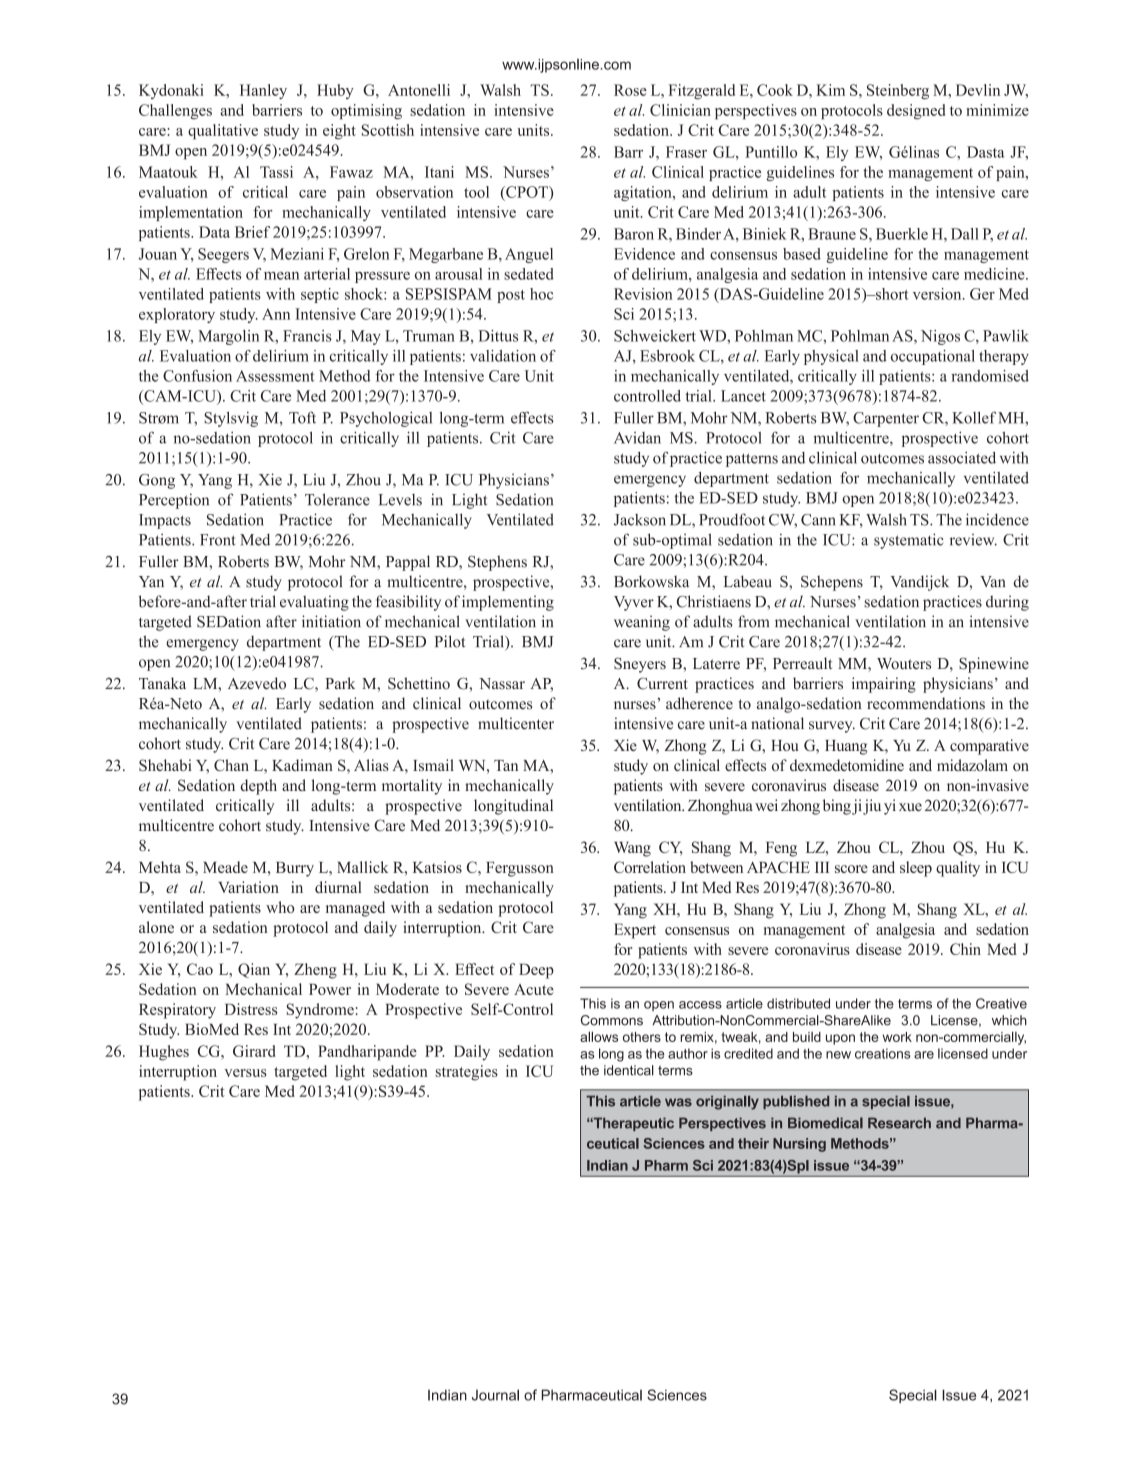 The image size is (1134, 1468). What do you see at coordinates (926, 703) in the screenshot?
I see `recommendations` at bounding box center [926, 703].
